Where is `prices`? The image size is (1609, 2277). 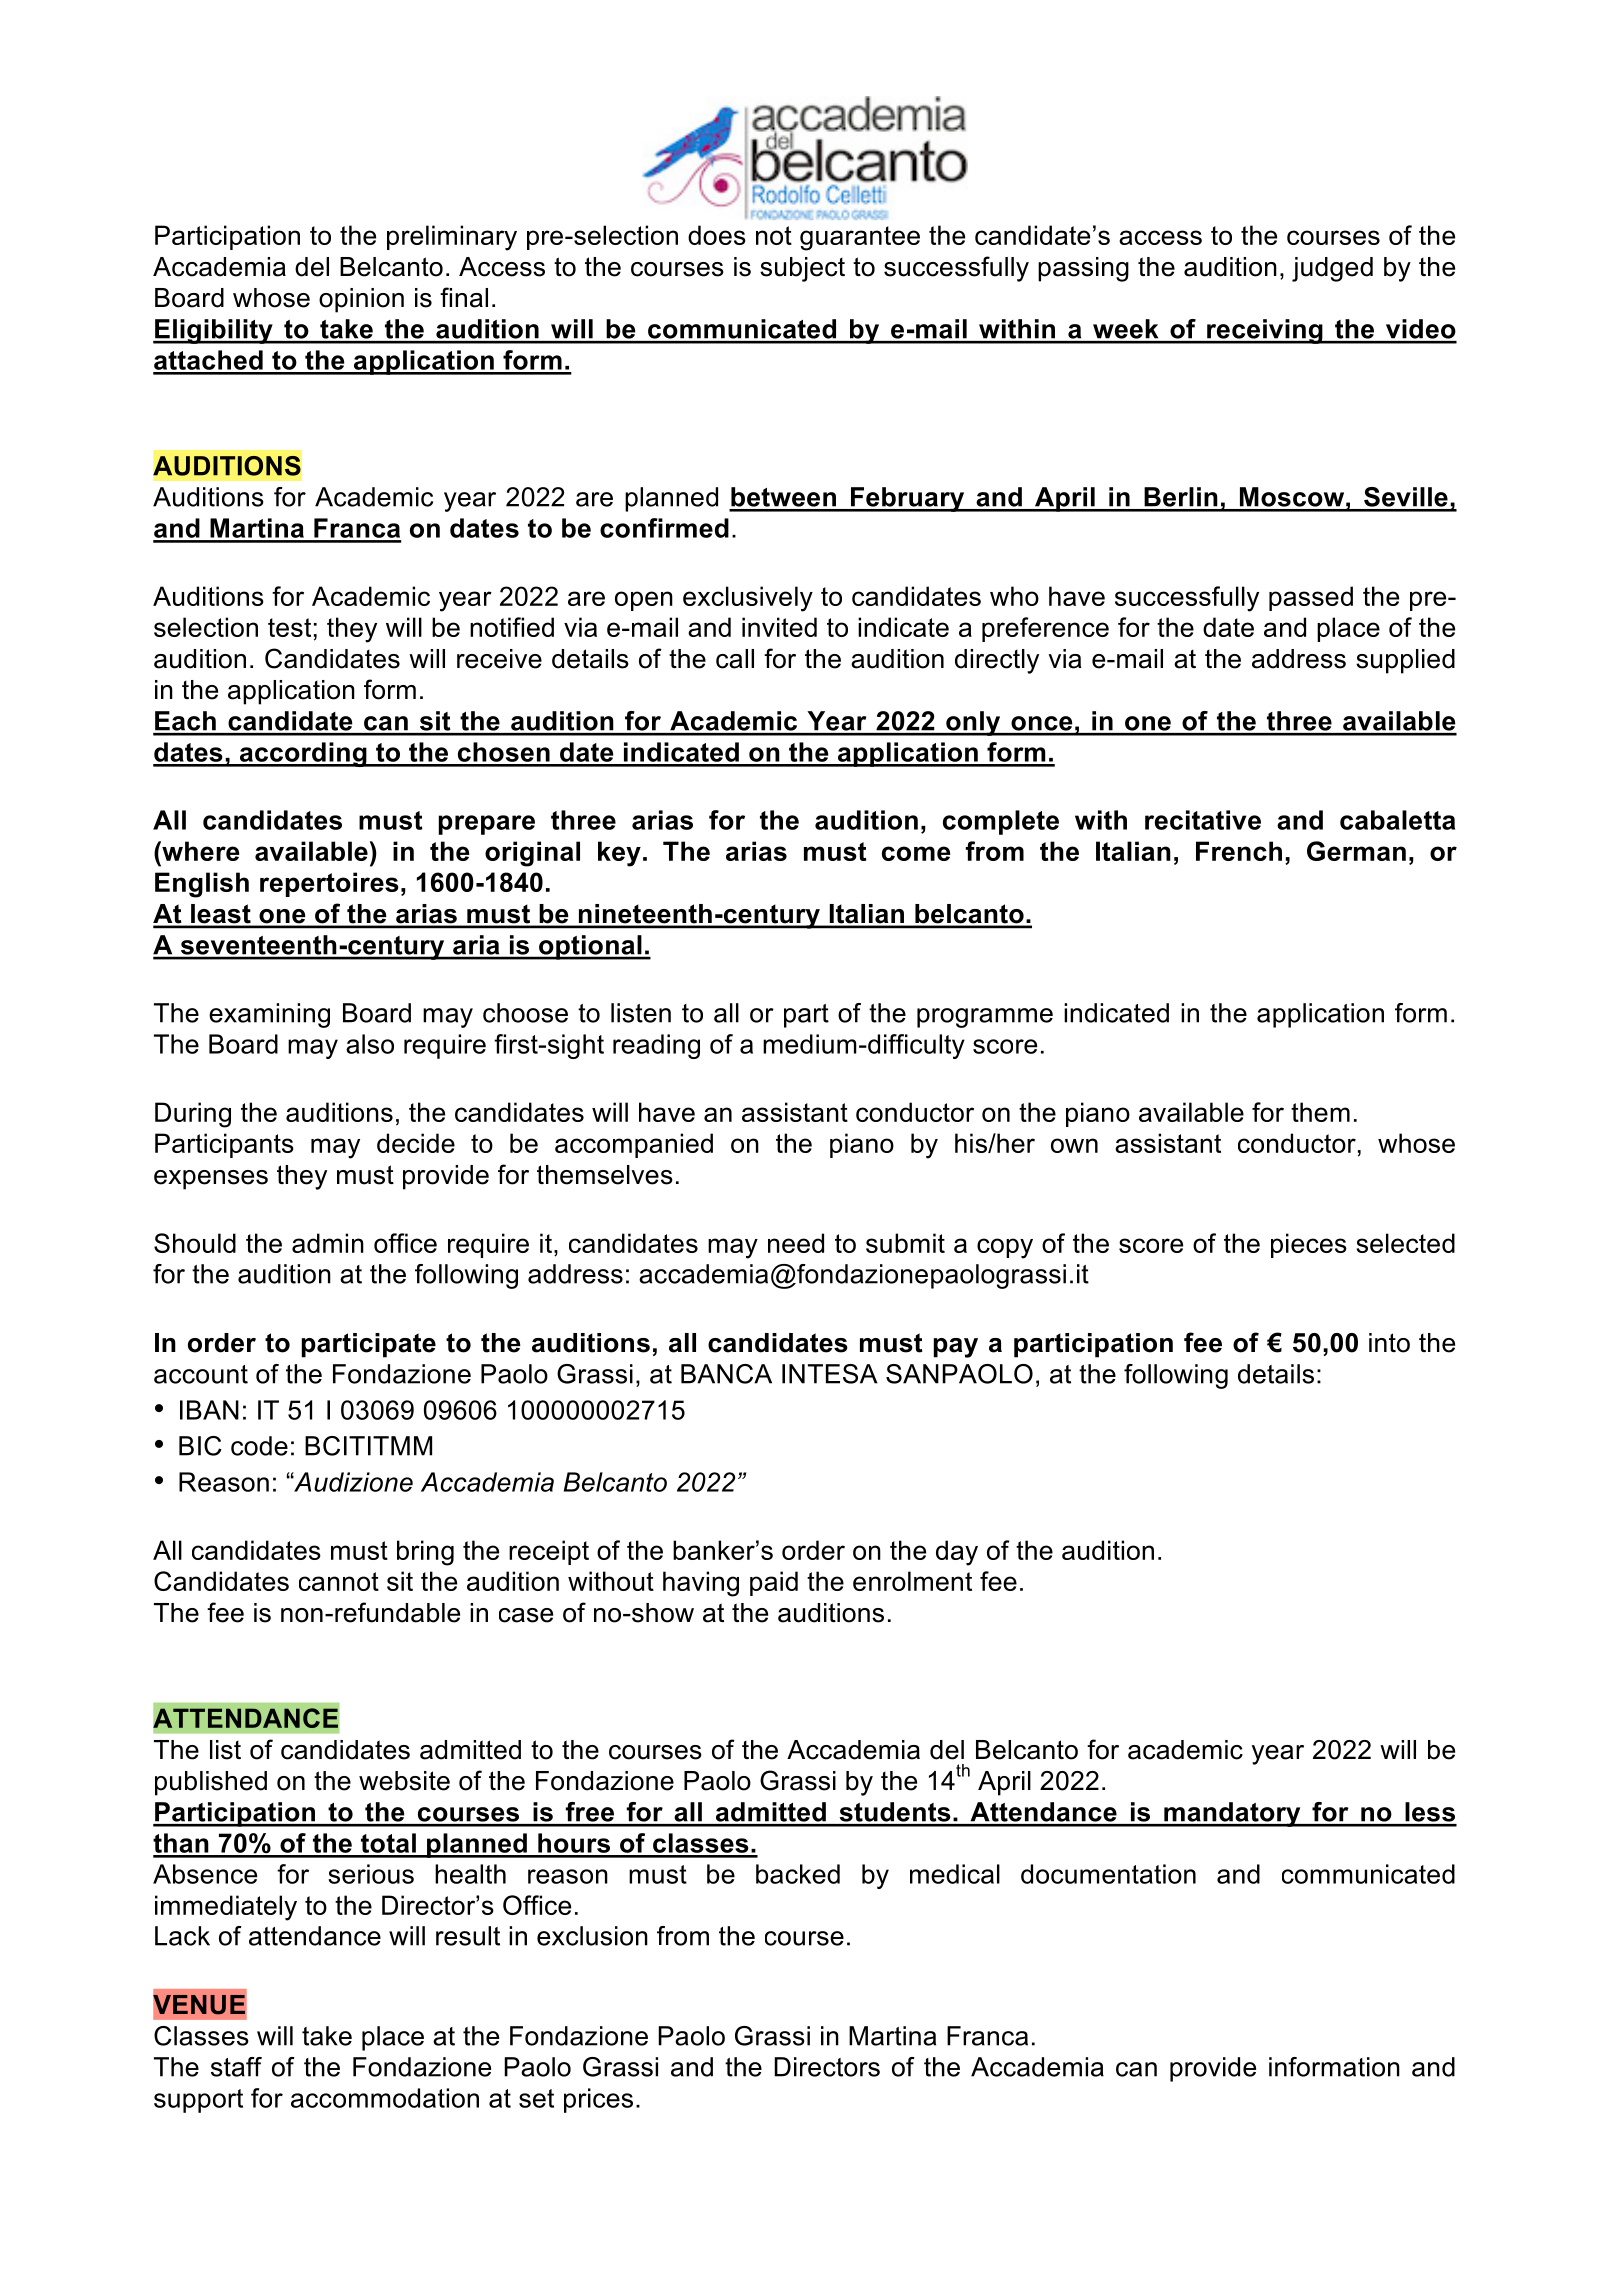 prices is located at coordinates (598, 2100).
